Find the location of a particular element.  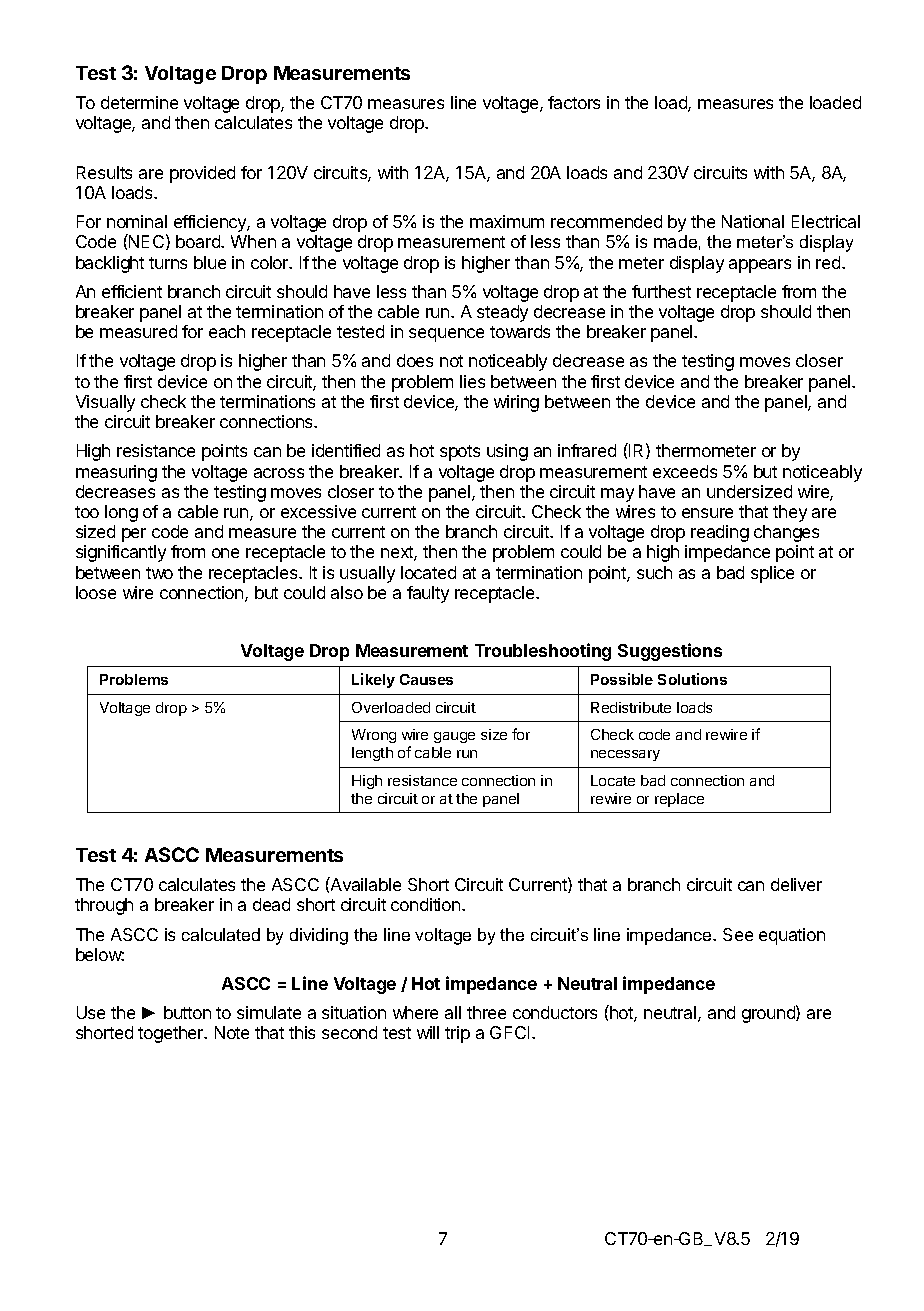

determine is located at coordinates (139, 102).
